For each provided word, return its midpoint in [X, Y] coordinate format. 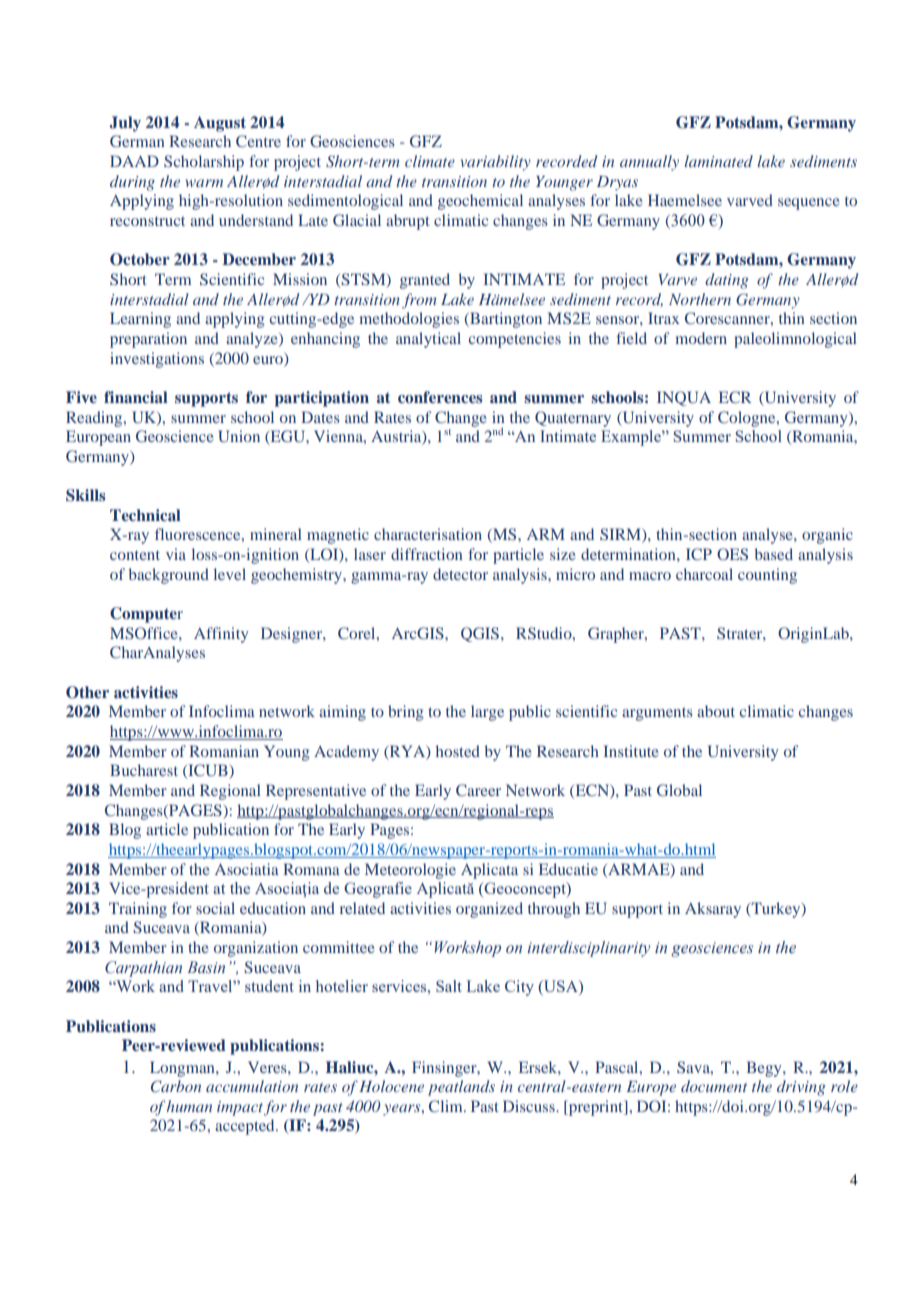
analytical [428, 340]
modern [701, 338]
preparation [148, 340]
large [487, 713]
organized [489, 910]
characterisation [428, 534]
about [716, 711]
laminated [718, 161]
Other [87, 692]
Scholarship [204, 163]
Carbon [176, 1086]
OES [732, 554]
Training [138, 910]
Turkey [776, 910]
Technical [145, 515]
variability [496, 163]
